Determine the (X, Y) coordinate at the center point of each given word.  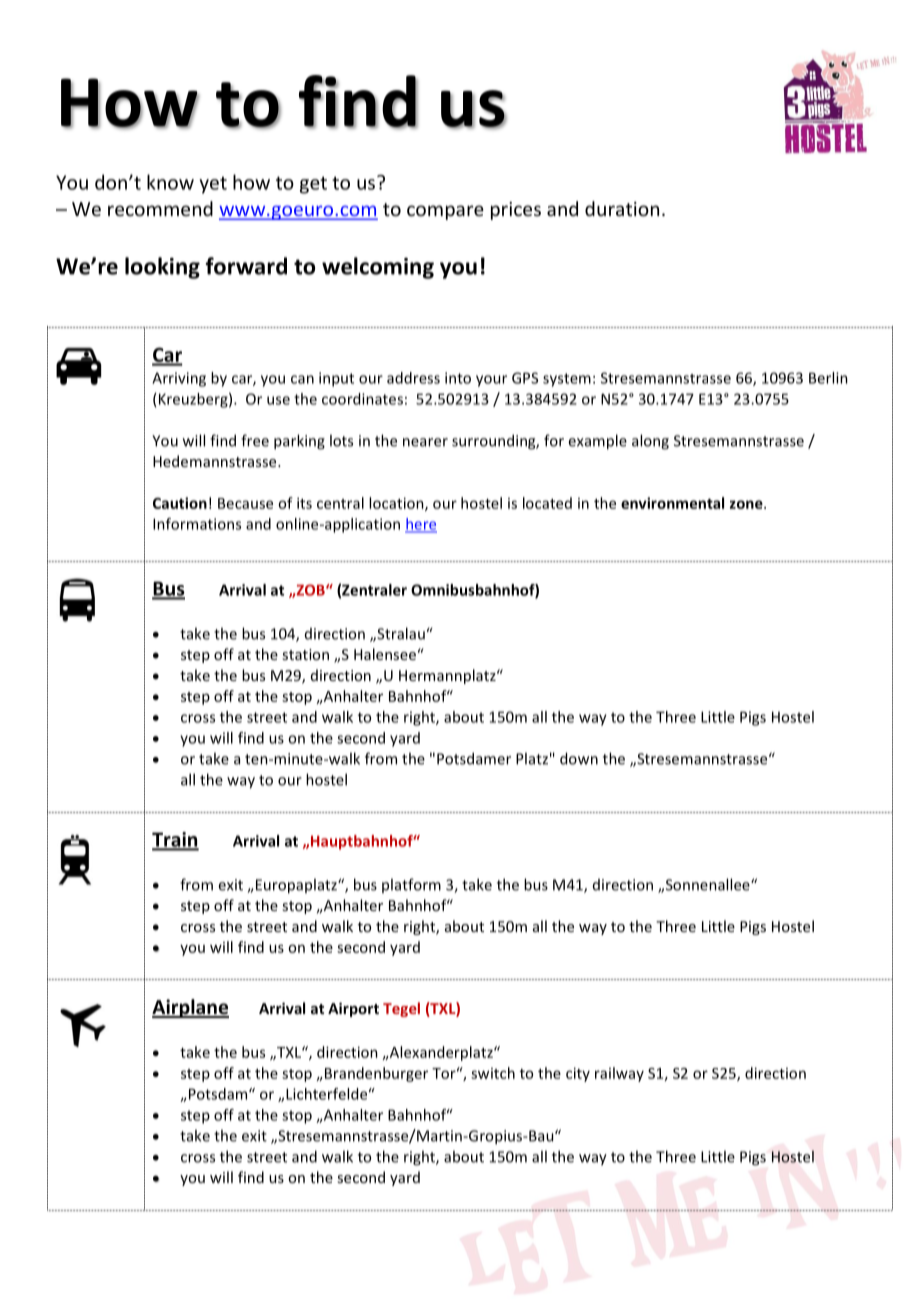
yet (213, 185)
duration (622, 208)
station (305, 654)
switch (493, 1073)
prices (516, 211)
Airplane (190, 1008)
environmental (672, 503)
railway (619, 1074)
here (421, 525)
